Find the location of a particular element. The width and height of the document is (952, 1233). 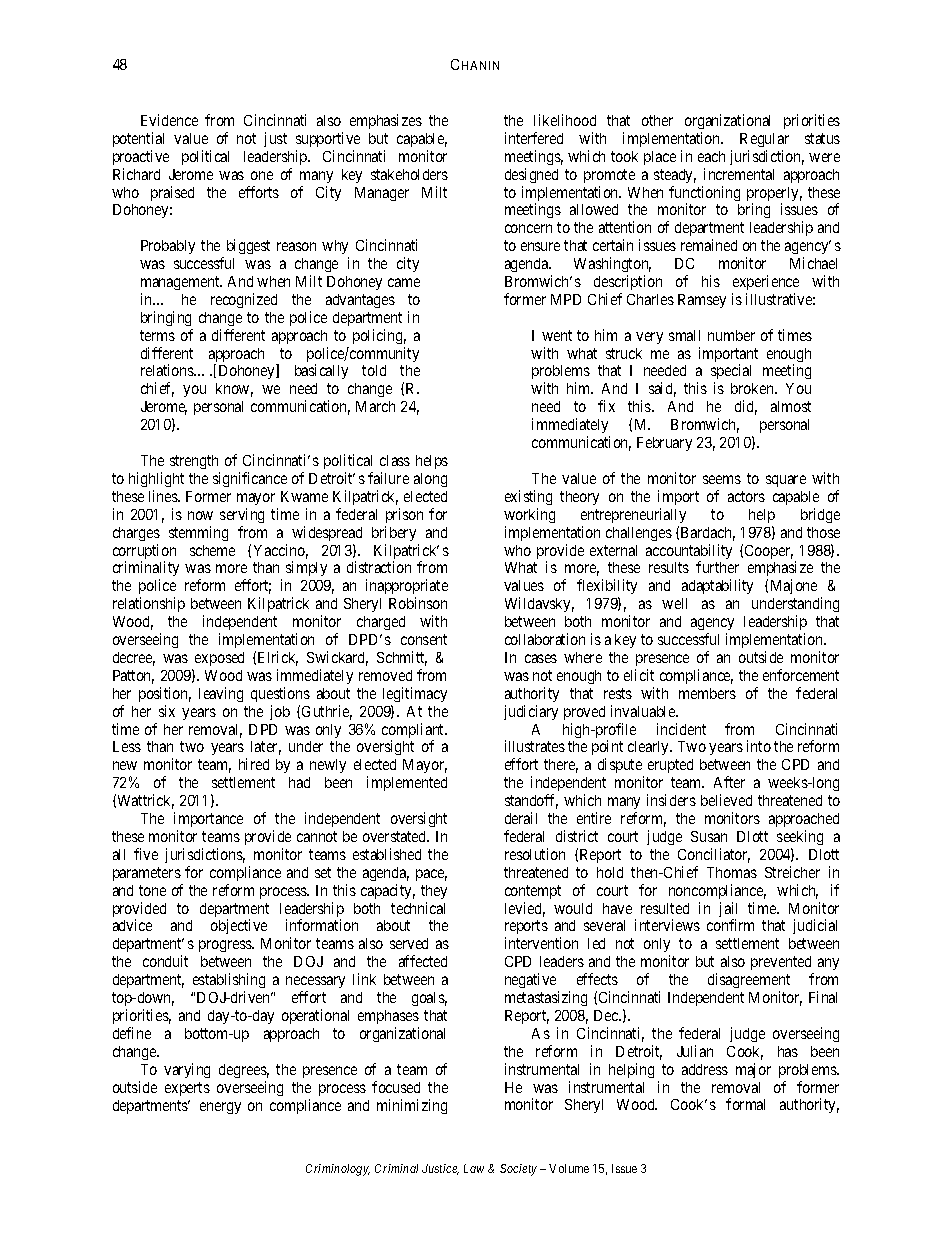

five is located at coordinates (146, 854).
